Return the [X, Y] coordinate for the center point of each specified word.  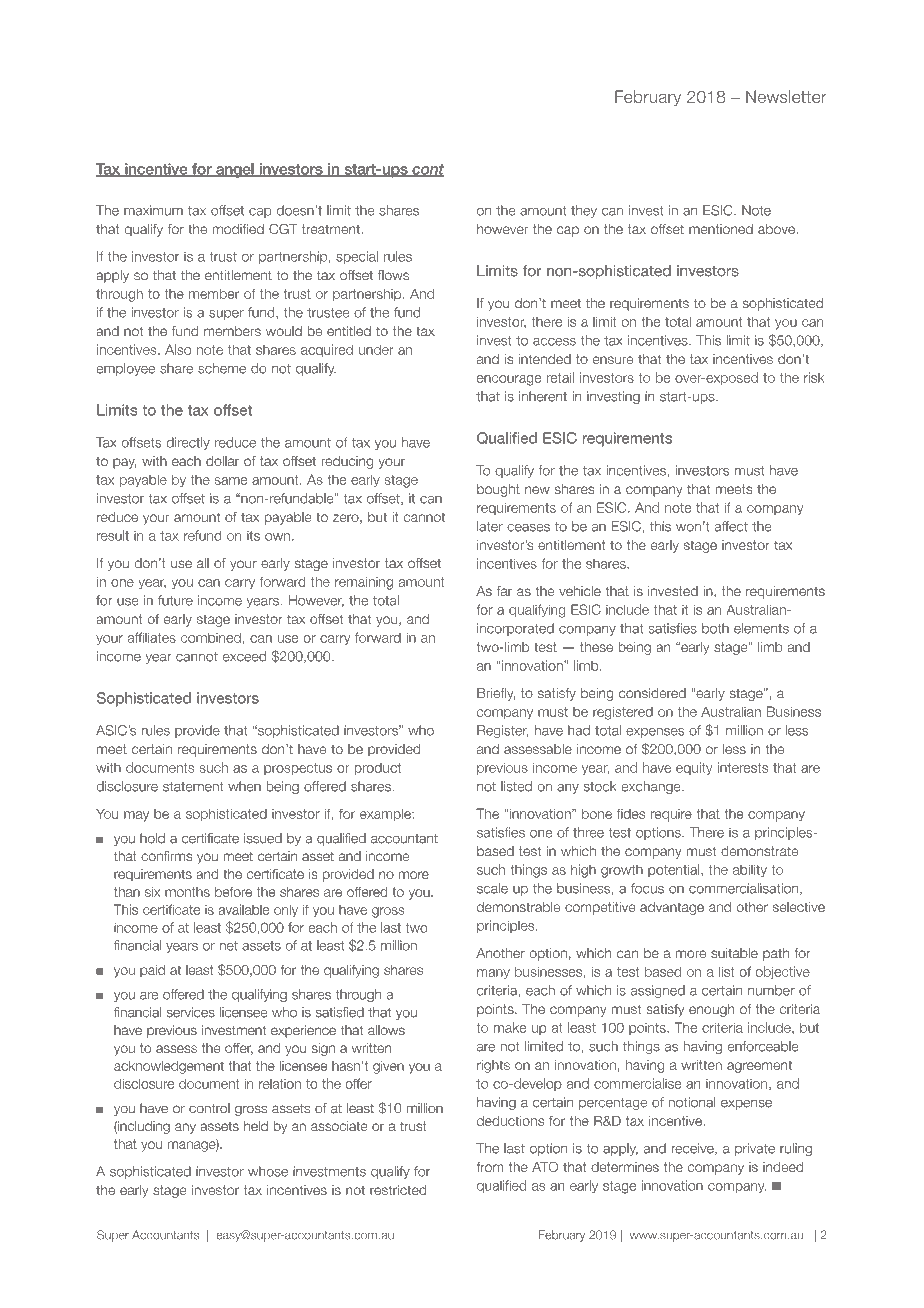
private [755, 1149]
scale [492, 888]
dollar [222, 461]
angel [235, 170]
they [584, 211]
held [256, 1126]
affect [731, 526]
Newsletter [786, 96]
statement [193, 787]
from [490, 1167]
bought [498, 490]
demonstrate [759, 851]
